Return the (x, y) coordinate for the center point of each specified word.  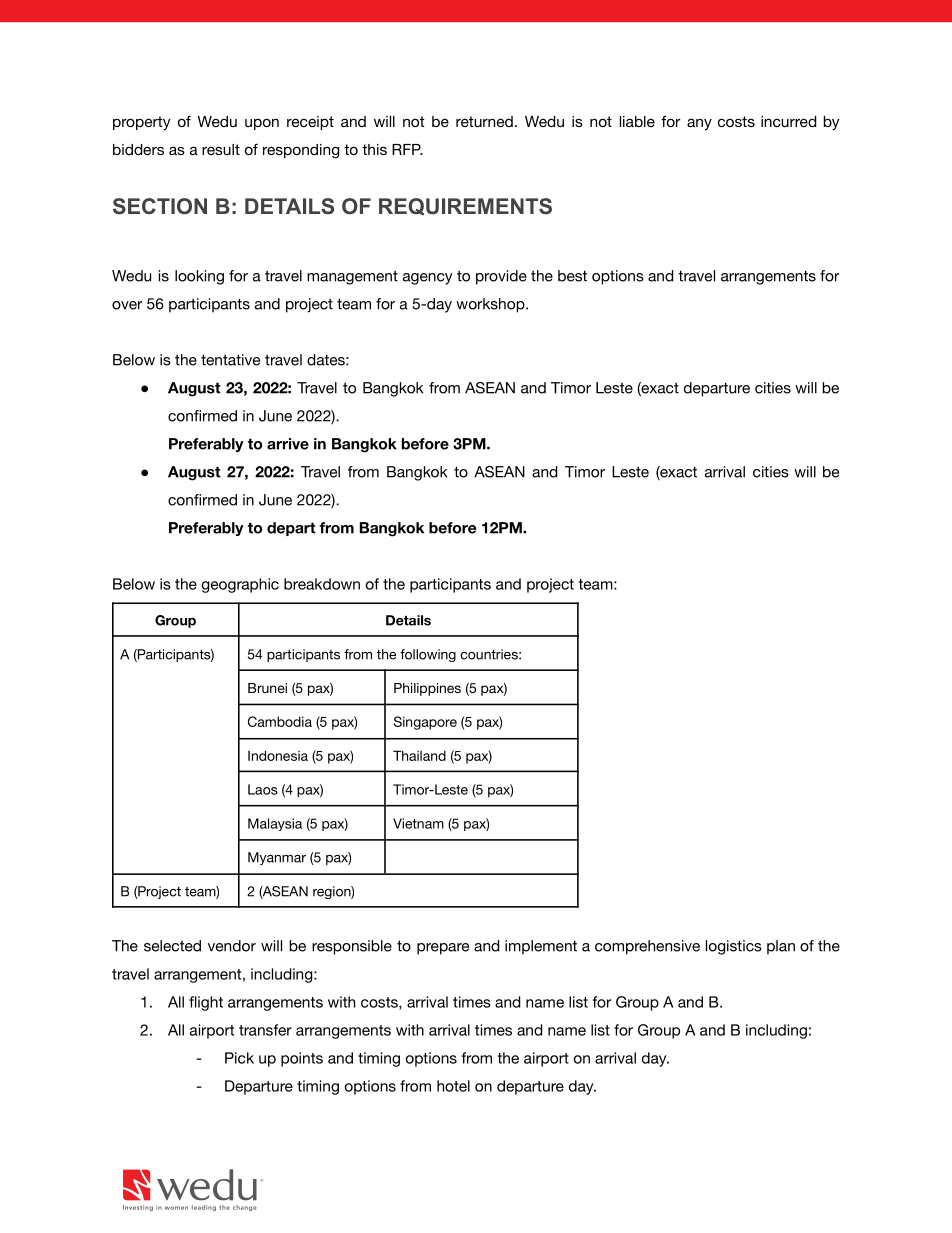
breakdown (322, 584)
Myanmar (277, 858)
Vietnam (418, 823)
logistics (734, 947)
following (428, 655)
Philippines (427, 689)
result (221, 149)
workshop (491, 305)
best (572, 276)
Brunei (267, 688)
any (699, 124)
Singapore (425, 723)
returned (484, 121)
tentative (230, 360)
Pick (239, 1058)
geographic (240, 585)
